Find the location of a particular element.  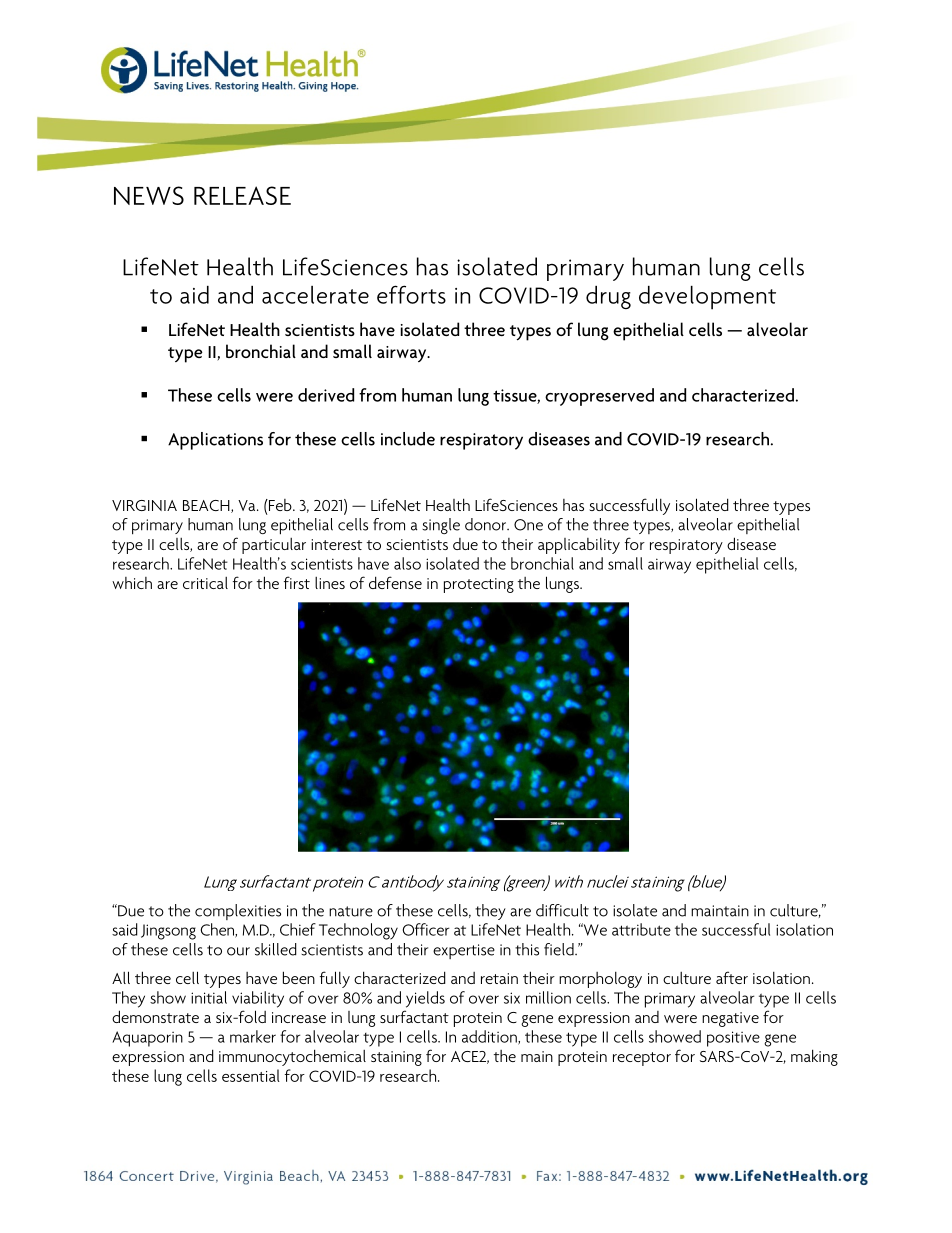

yields is located at coordinates (425, 999).
